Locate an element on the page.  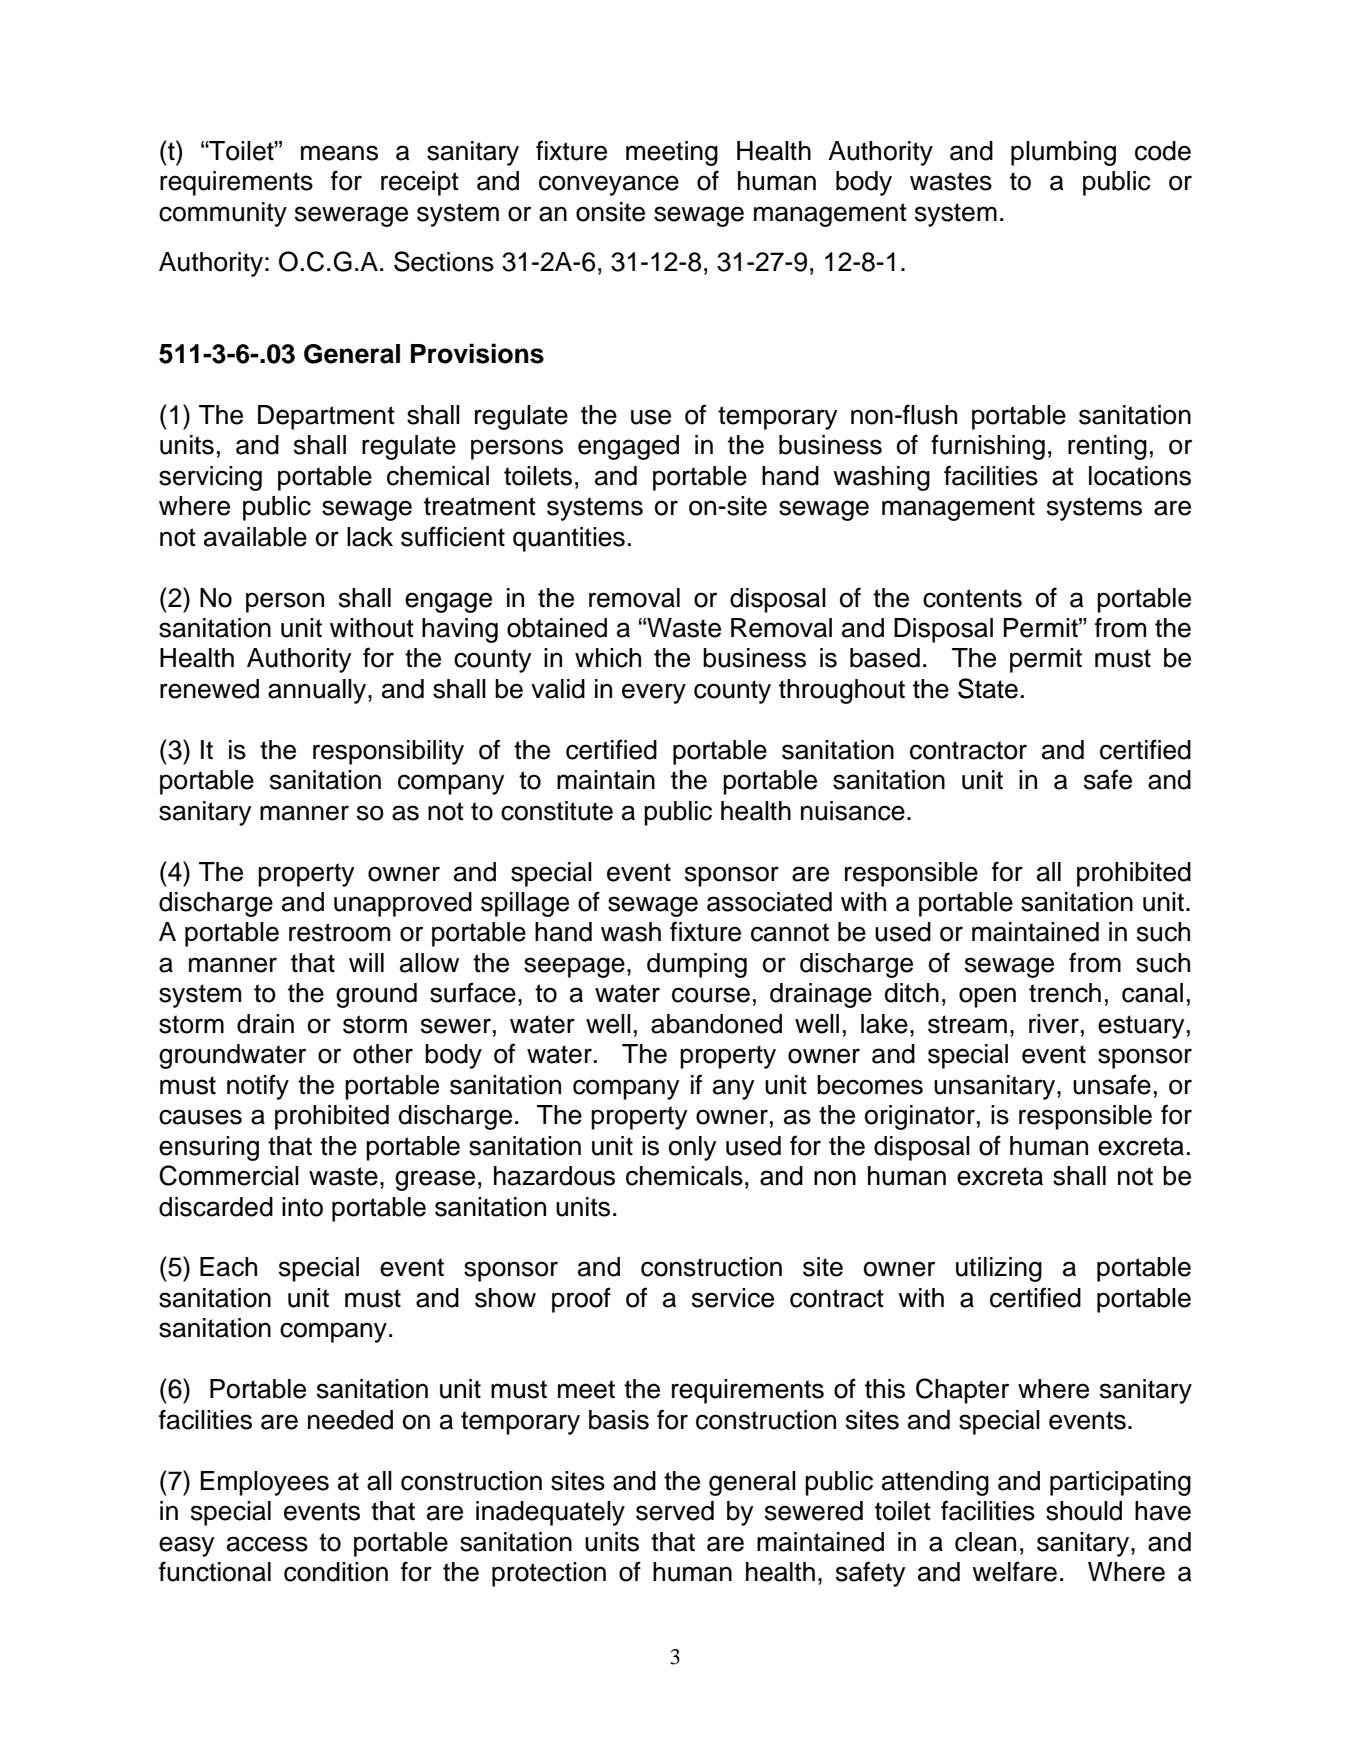
access is located at coordinates (267, 1544).
